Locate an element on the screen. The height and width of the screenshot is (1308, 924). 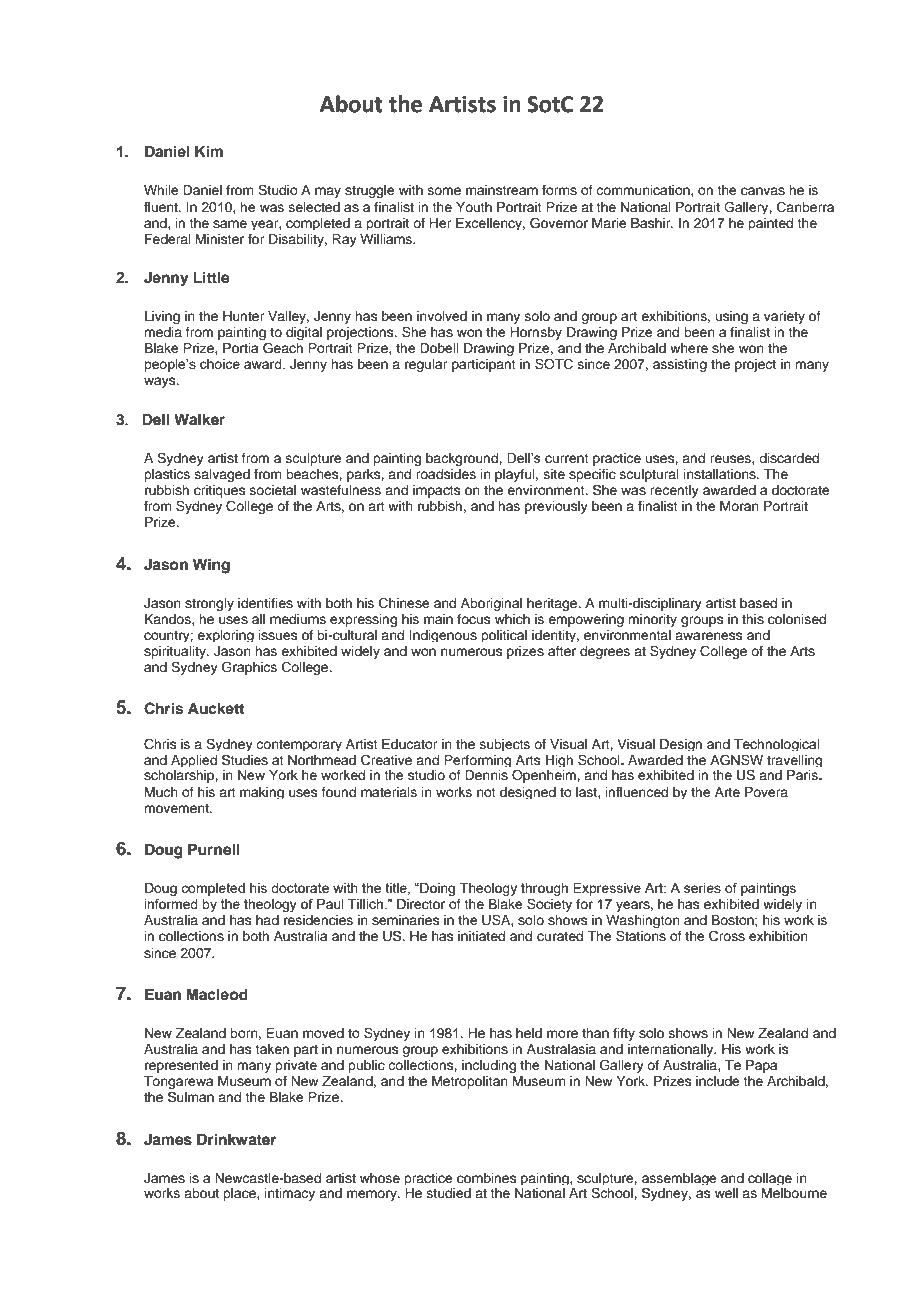
choice is located at coordinates (220, 364).
